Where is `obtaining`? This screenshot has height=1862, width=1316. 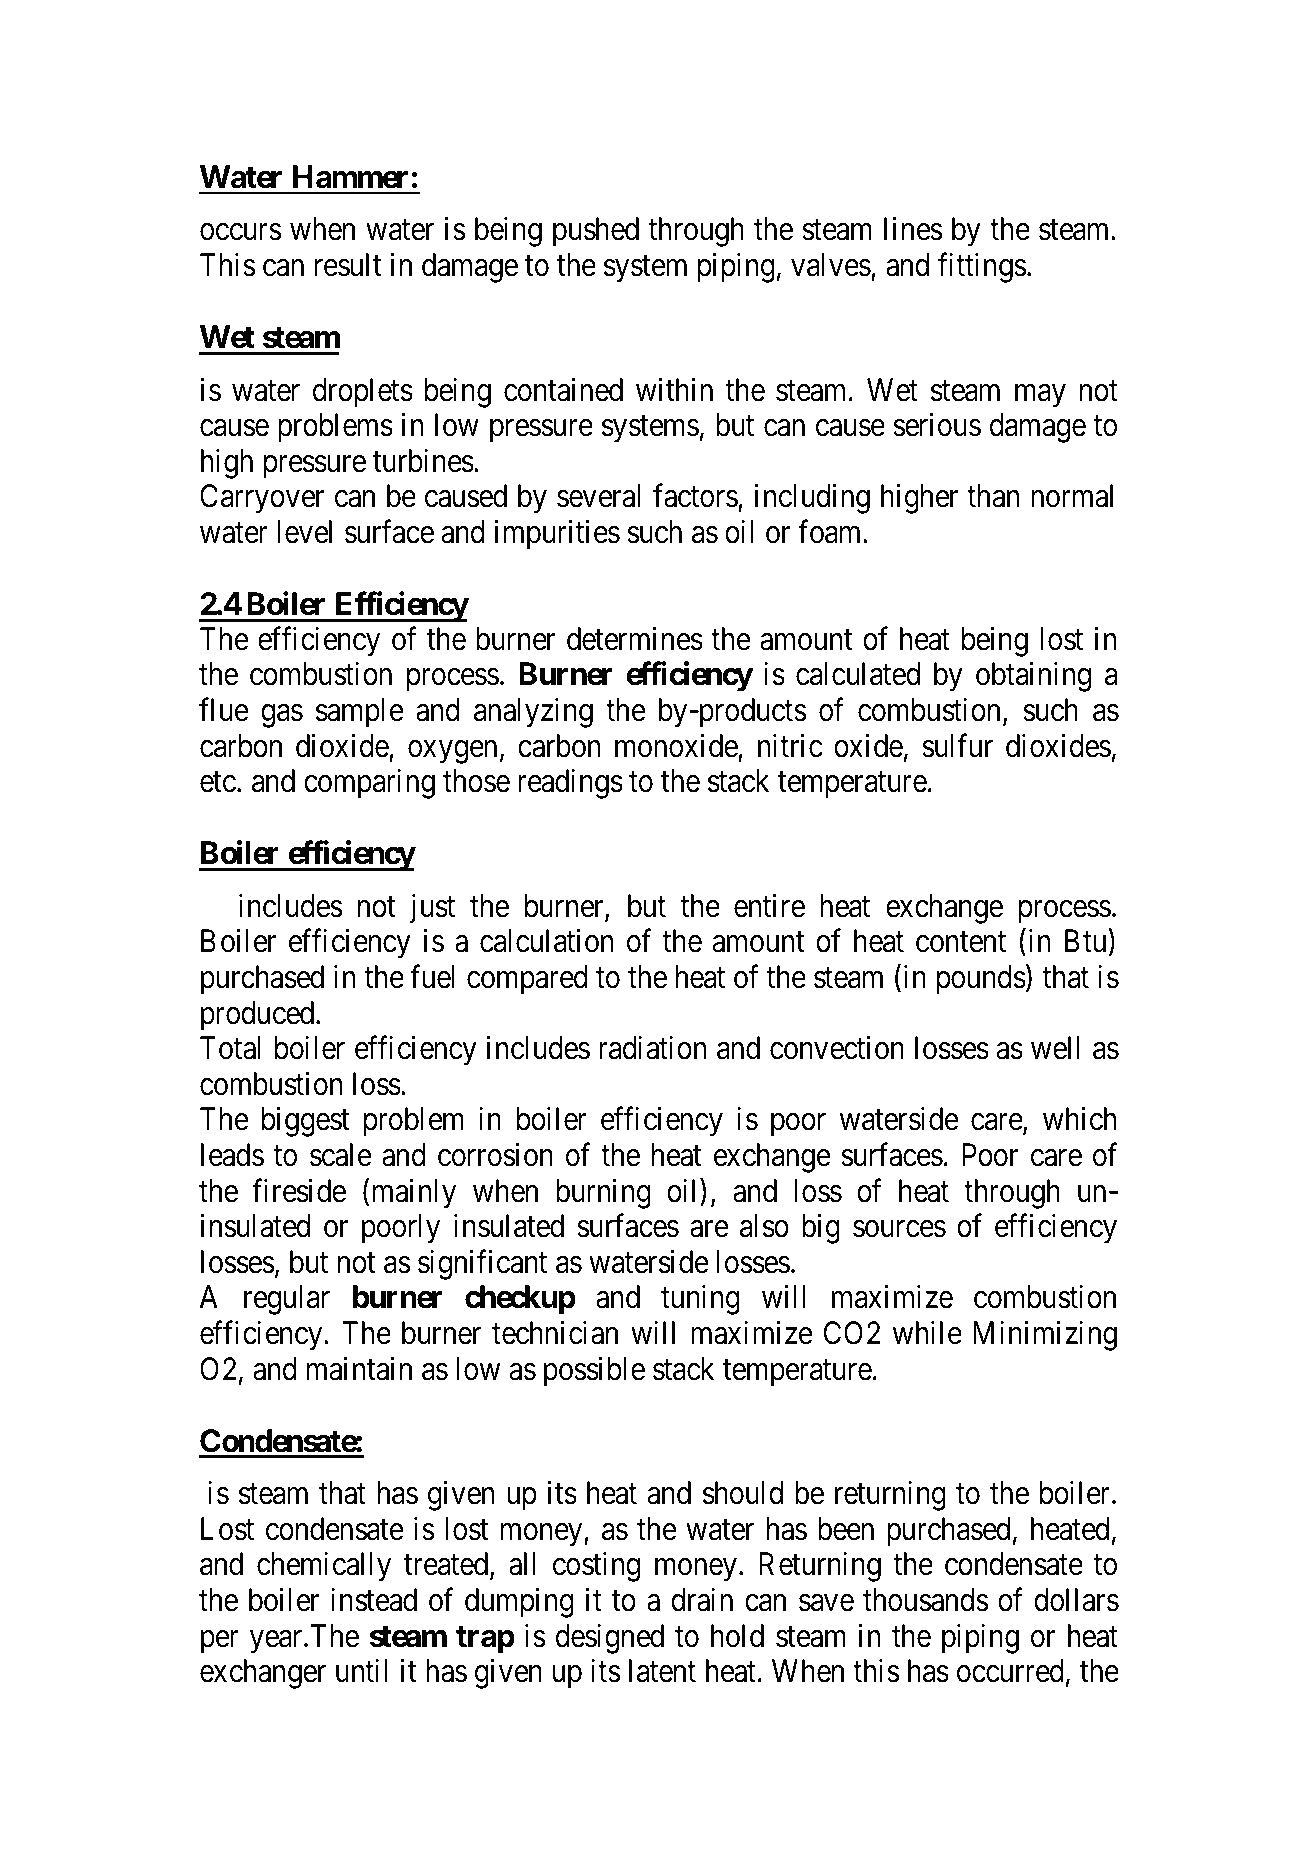
obtaining is located at coordinates (1033, 677).
